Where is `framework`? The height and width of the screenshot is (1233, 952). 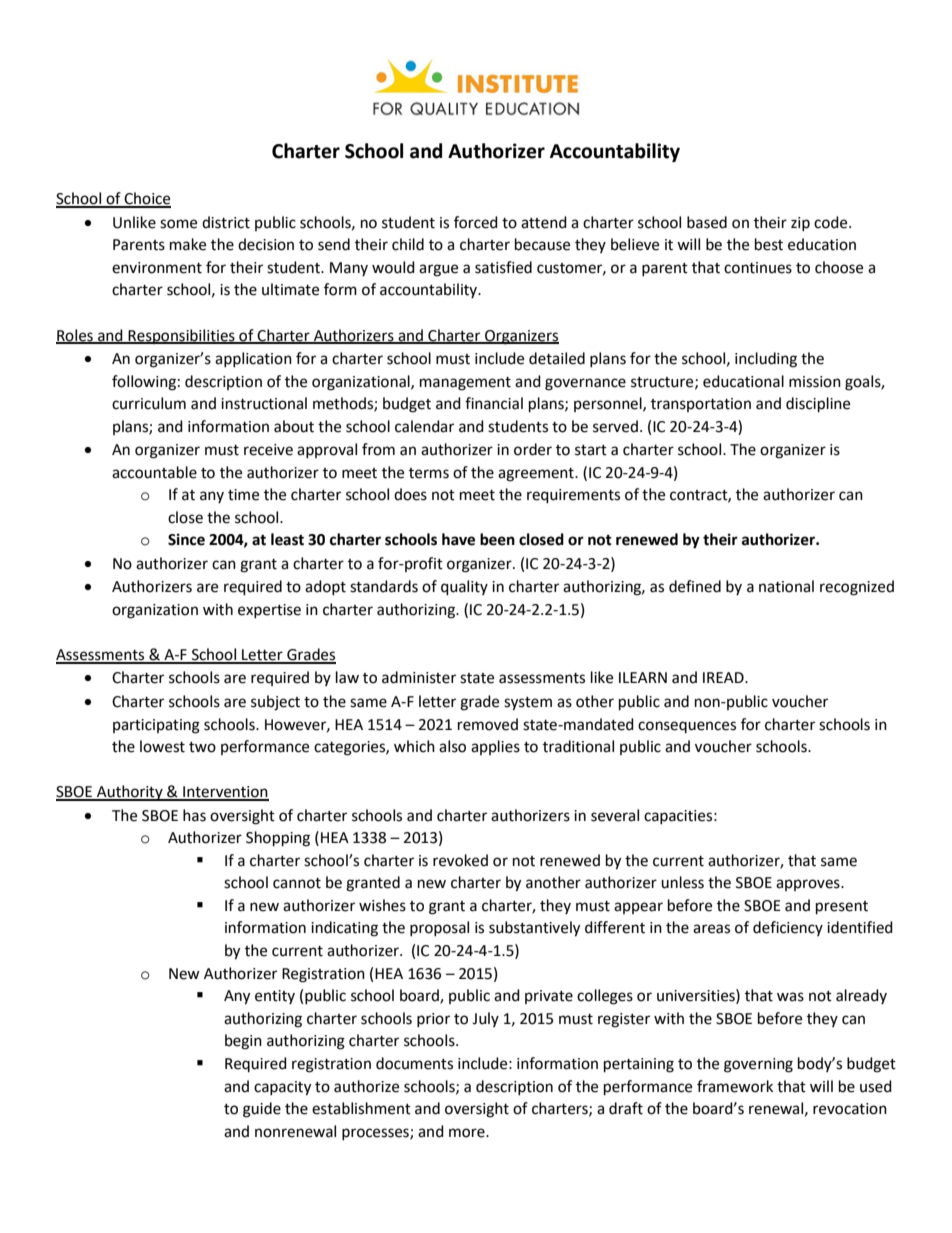 framework is located at coordinates (735, 1086).
